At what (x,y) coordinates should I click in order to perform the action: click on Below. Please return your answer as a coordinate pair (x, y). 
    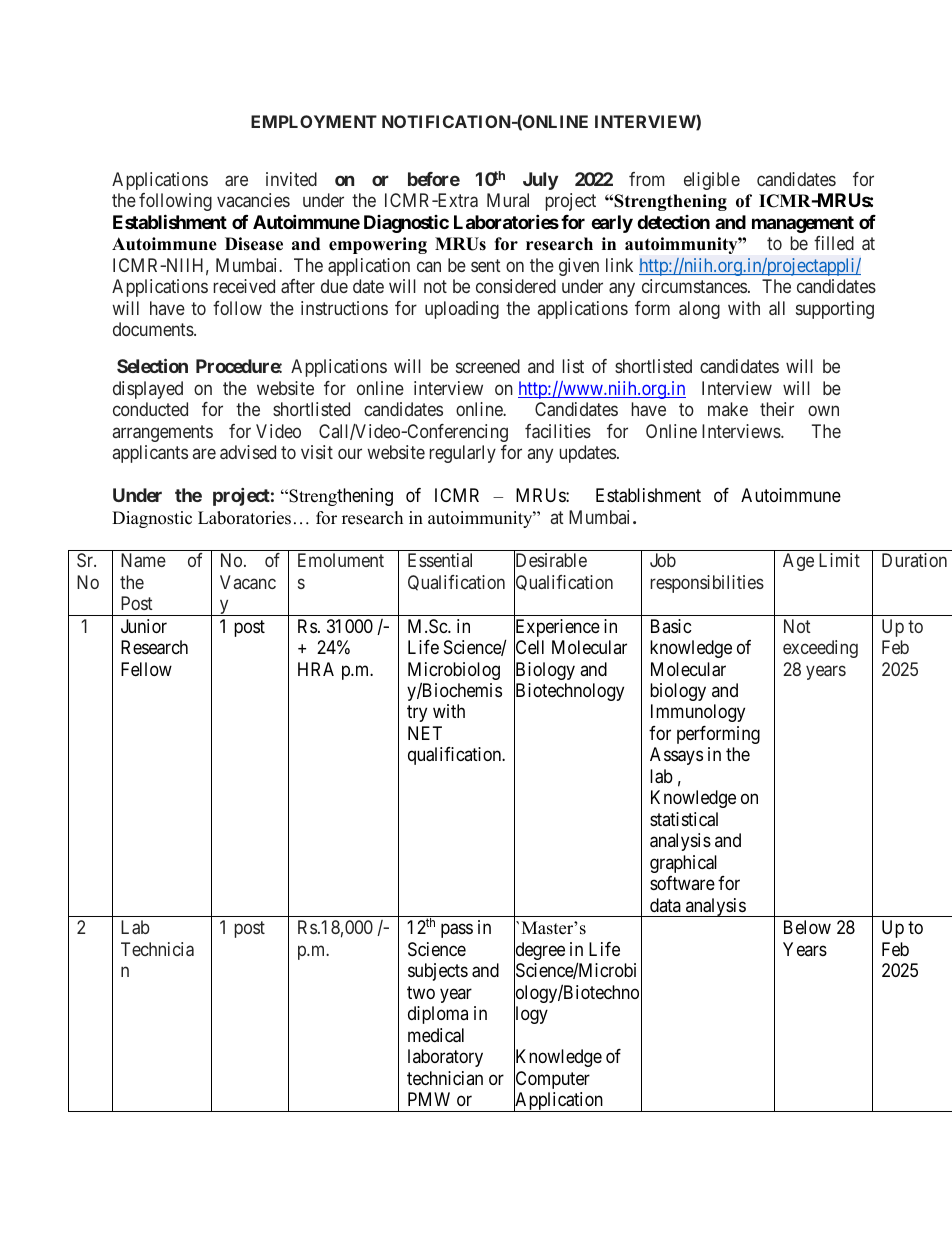
    Looking at the image, I should click on (807, 927).
